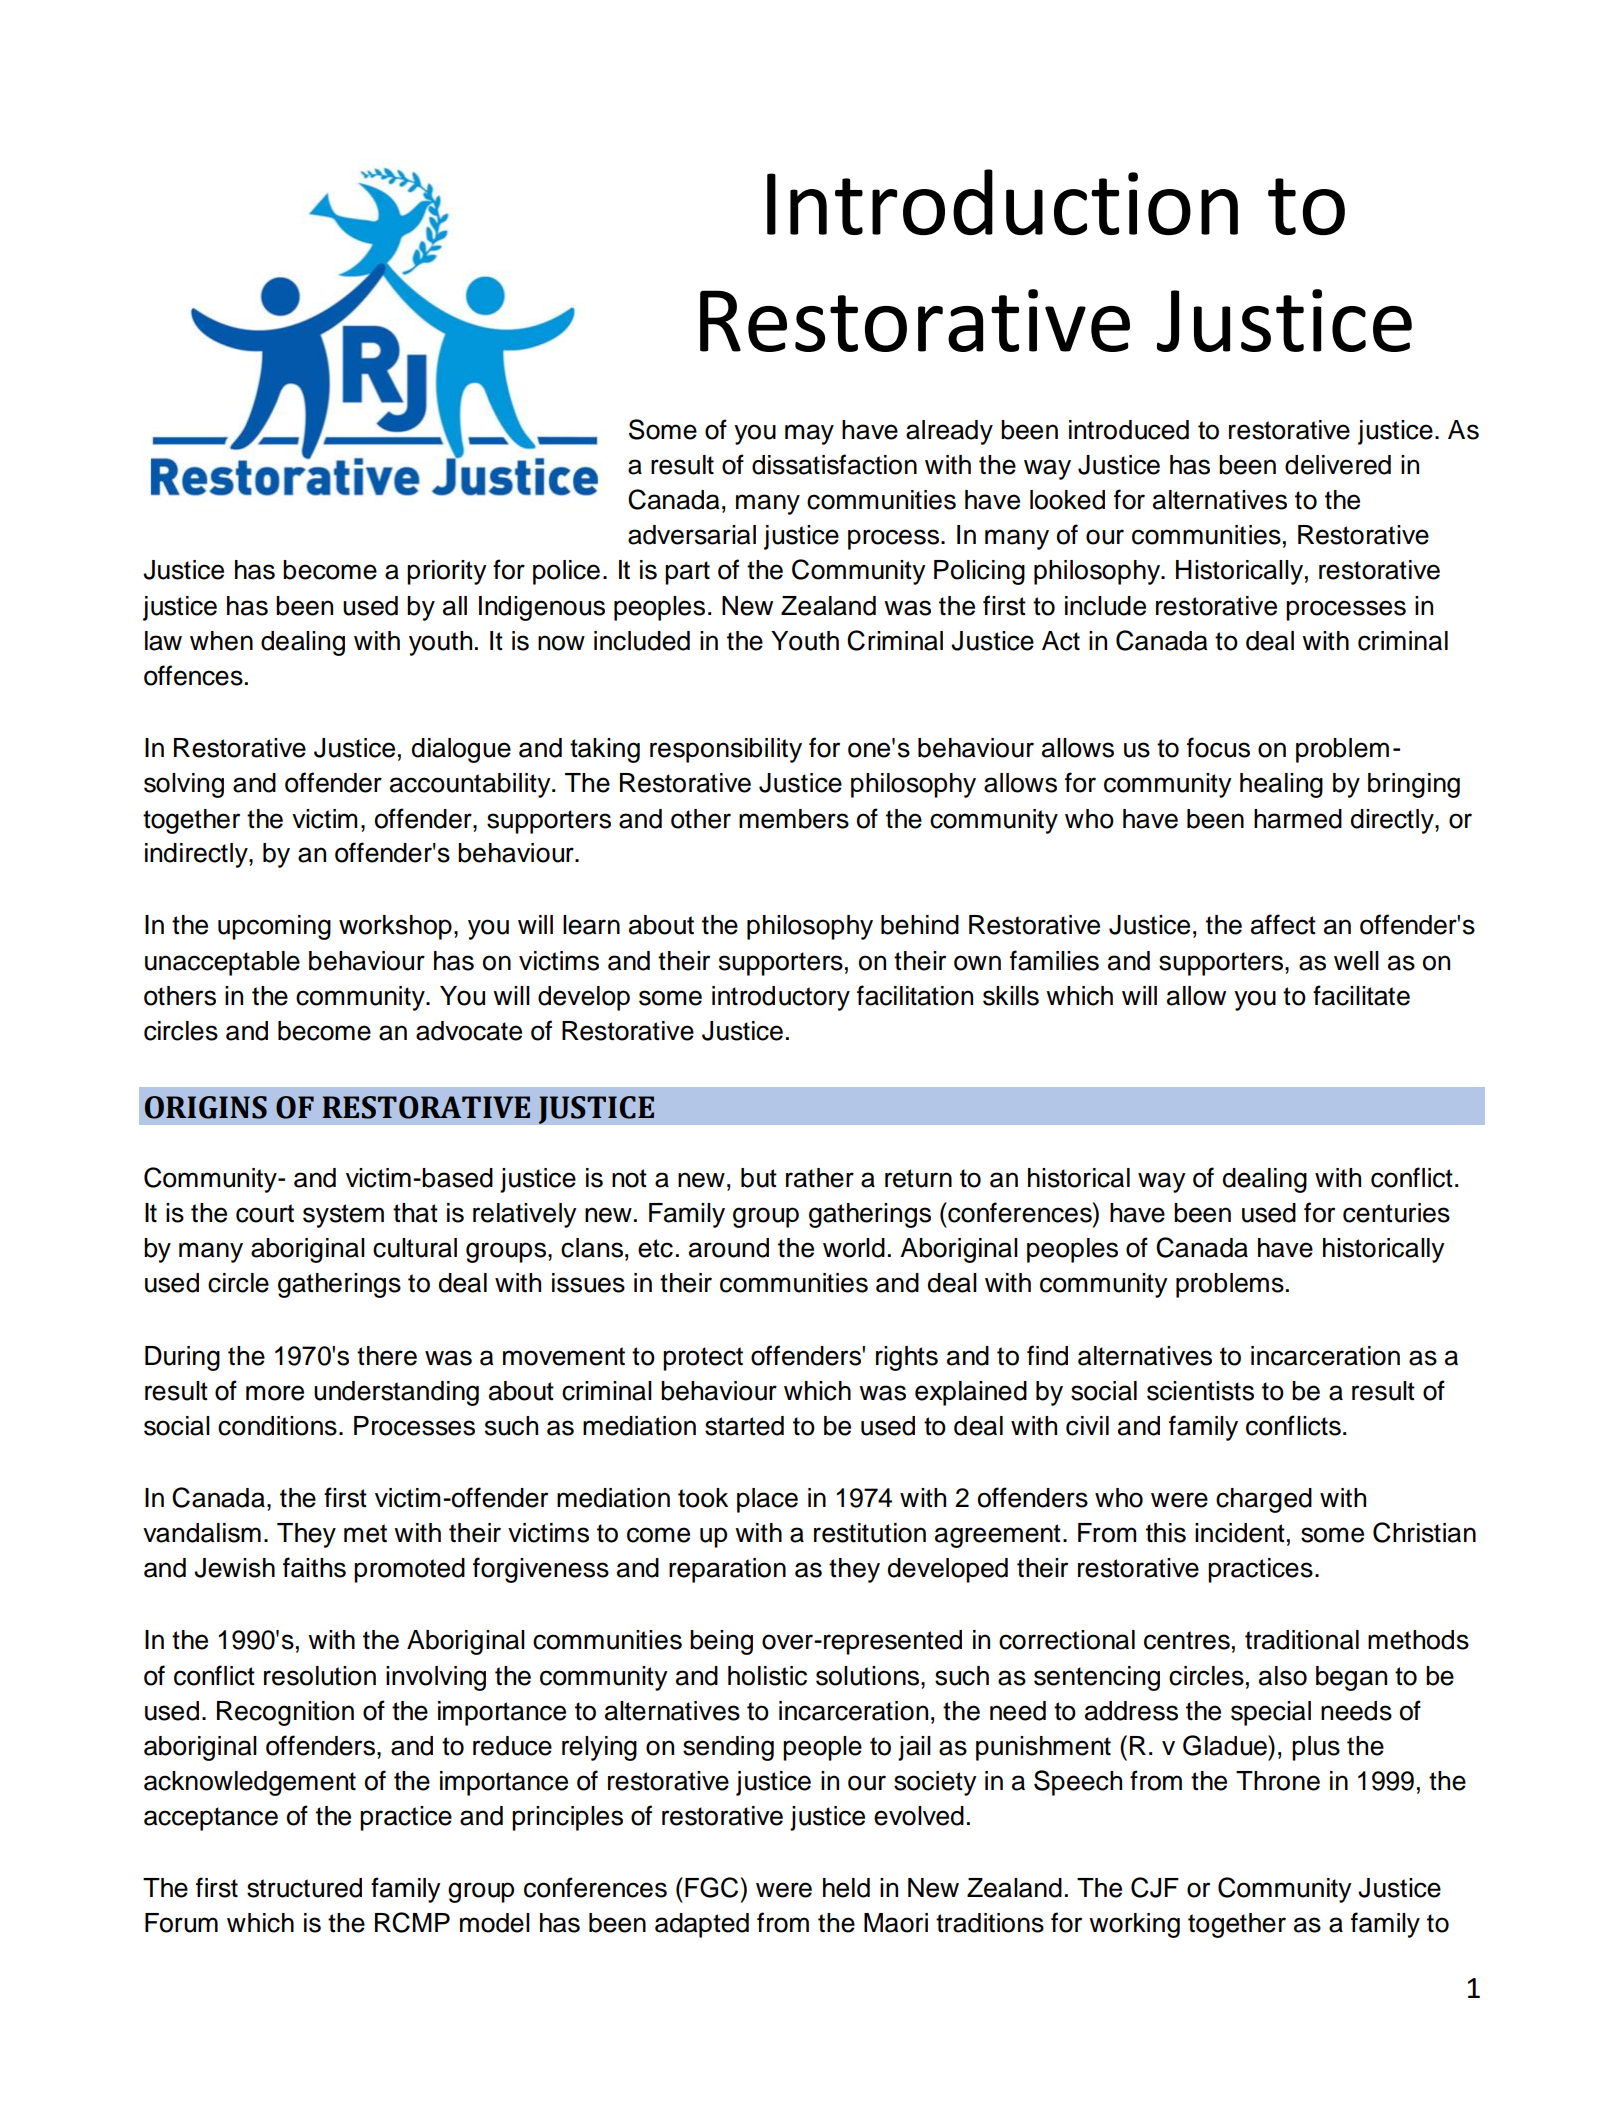 The image size is (1624, 2102). I want to click on faiths, so click(314, 1567).
